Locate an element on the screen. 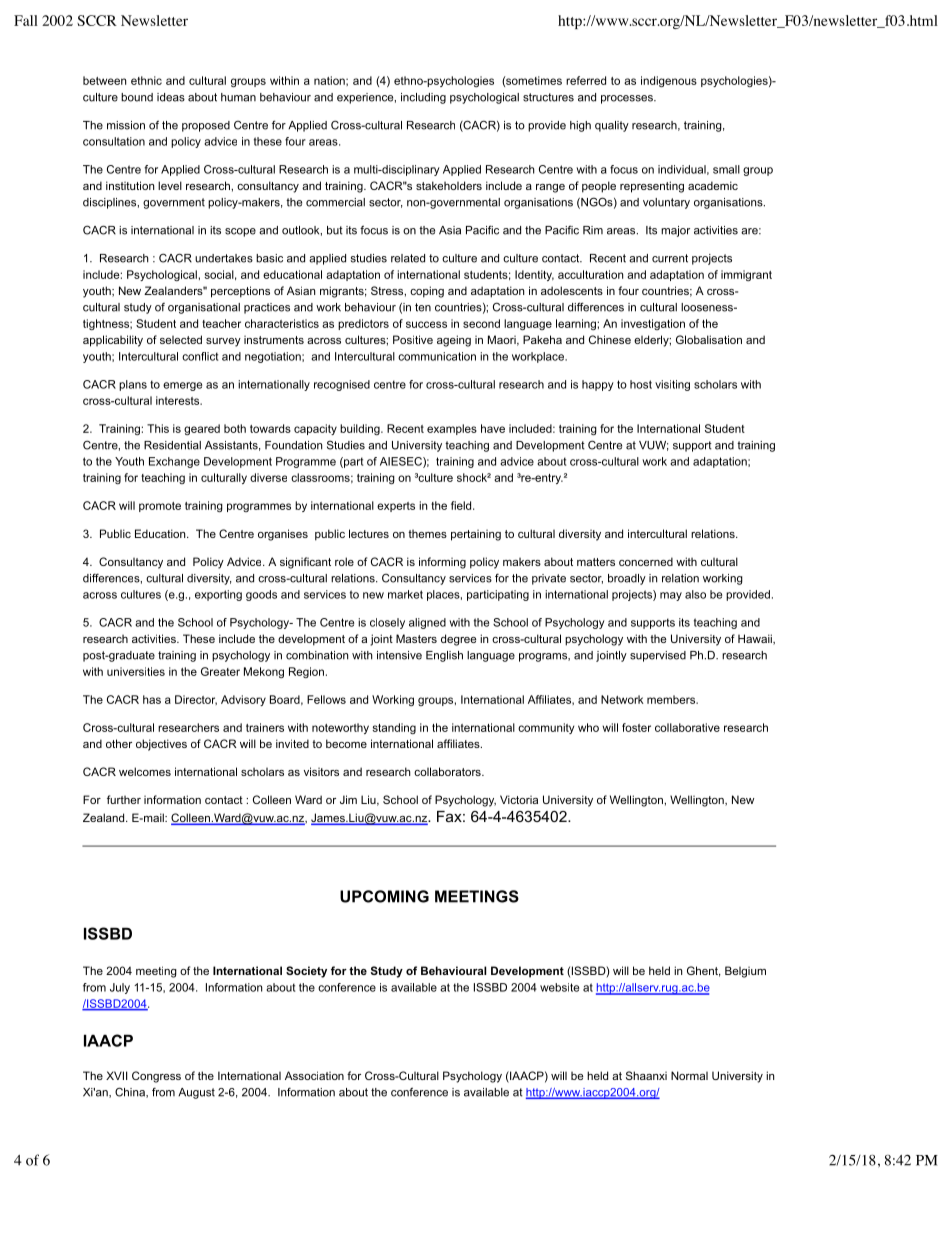 The height and width of the screenshot is (1233, 952). between is located at coordinates (104, 80).
